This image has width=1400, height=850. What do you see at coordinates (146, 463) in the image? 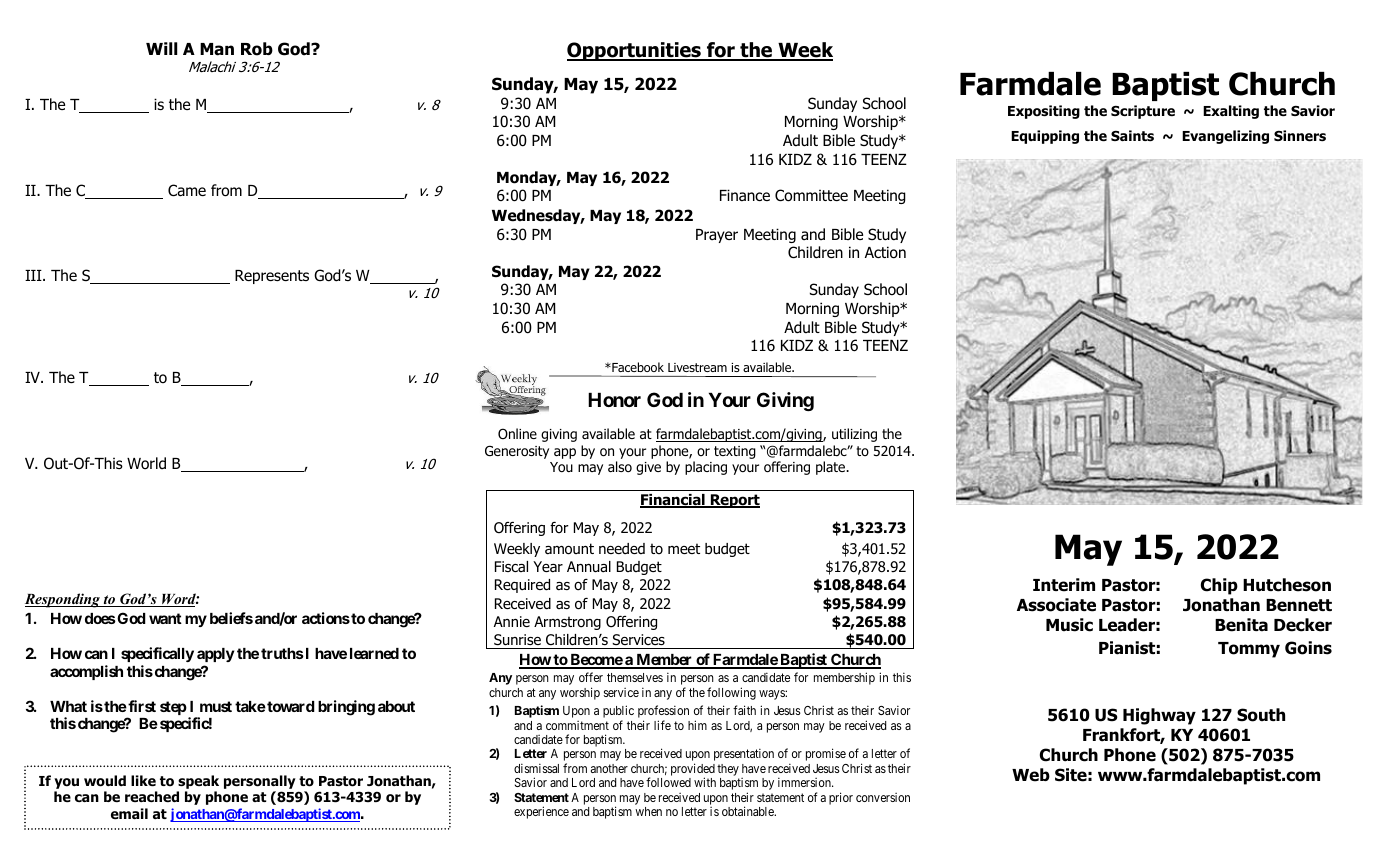
I see `World` at bounding box center [146, 463].
